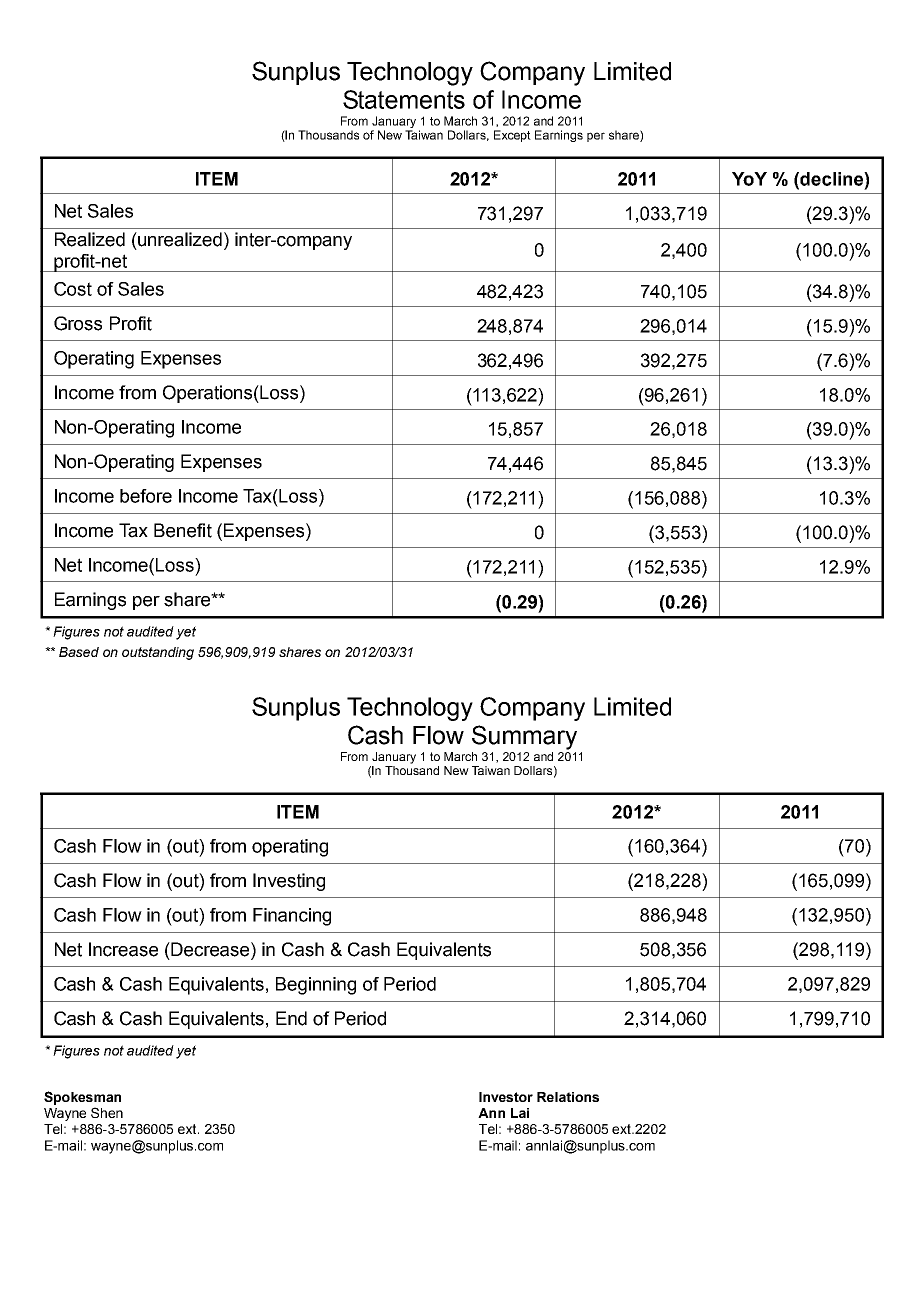  Describe the element at coordinates (289, 882) in the screenshot. I see `Investing` at that location.
